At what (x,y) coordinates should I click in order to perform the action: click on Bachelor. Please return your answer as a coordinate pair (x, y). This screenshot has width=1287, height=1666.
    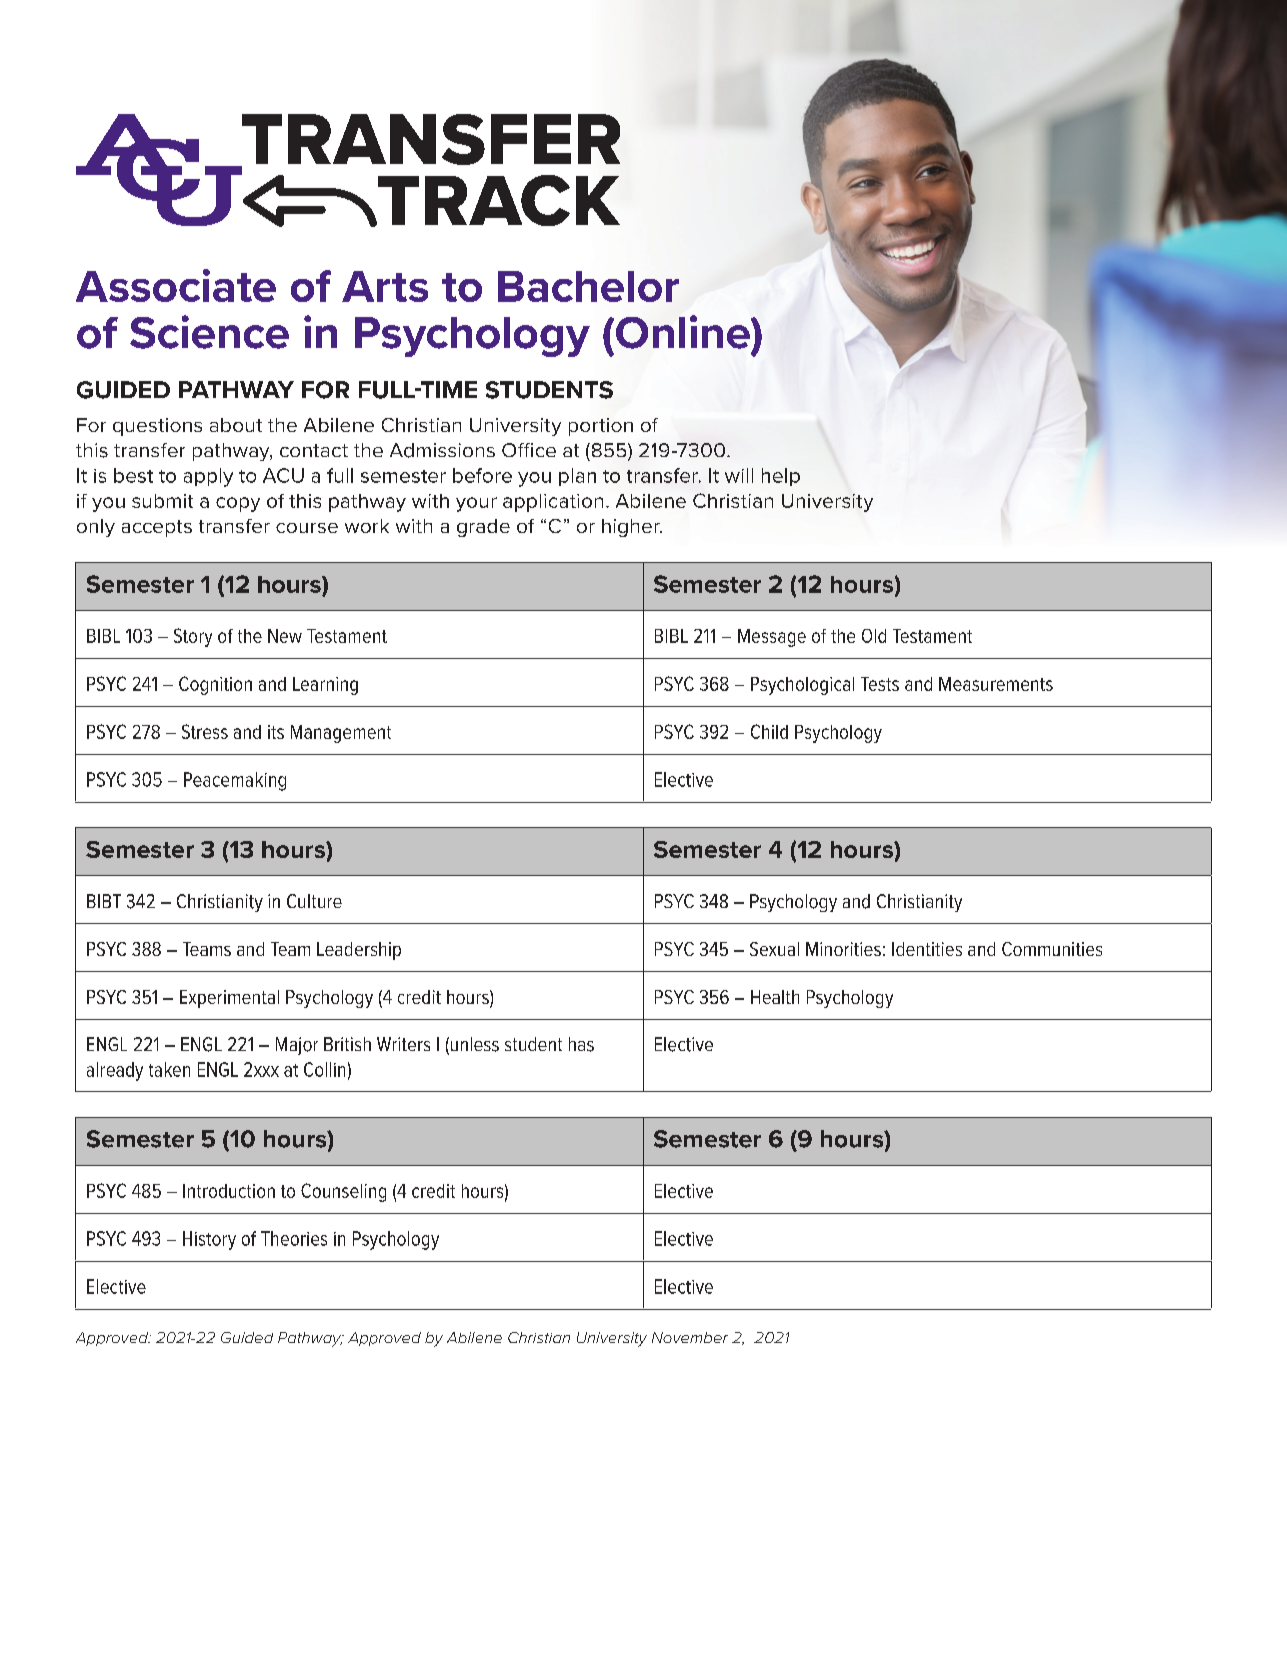
    Looking at the image, I should click on (588, 286).
